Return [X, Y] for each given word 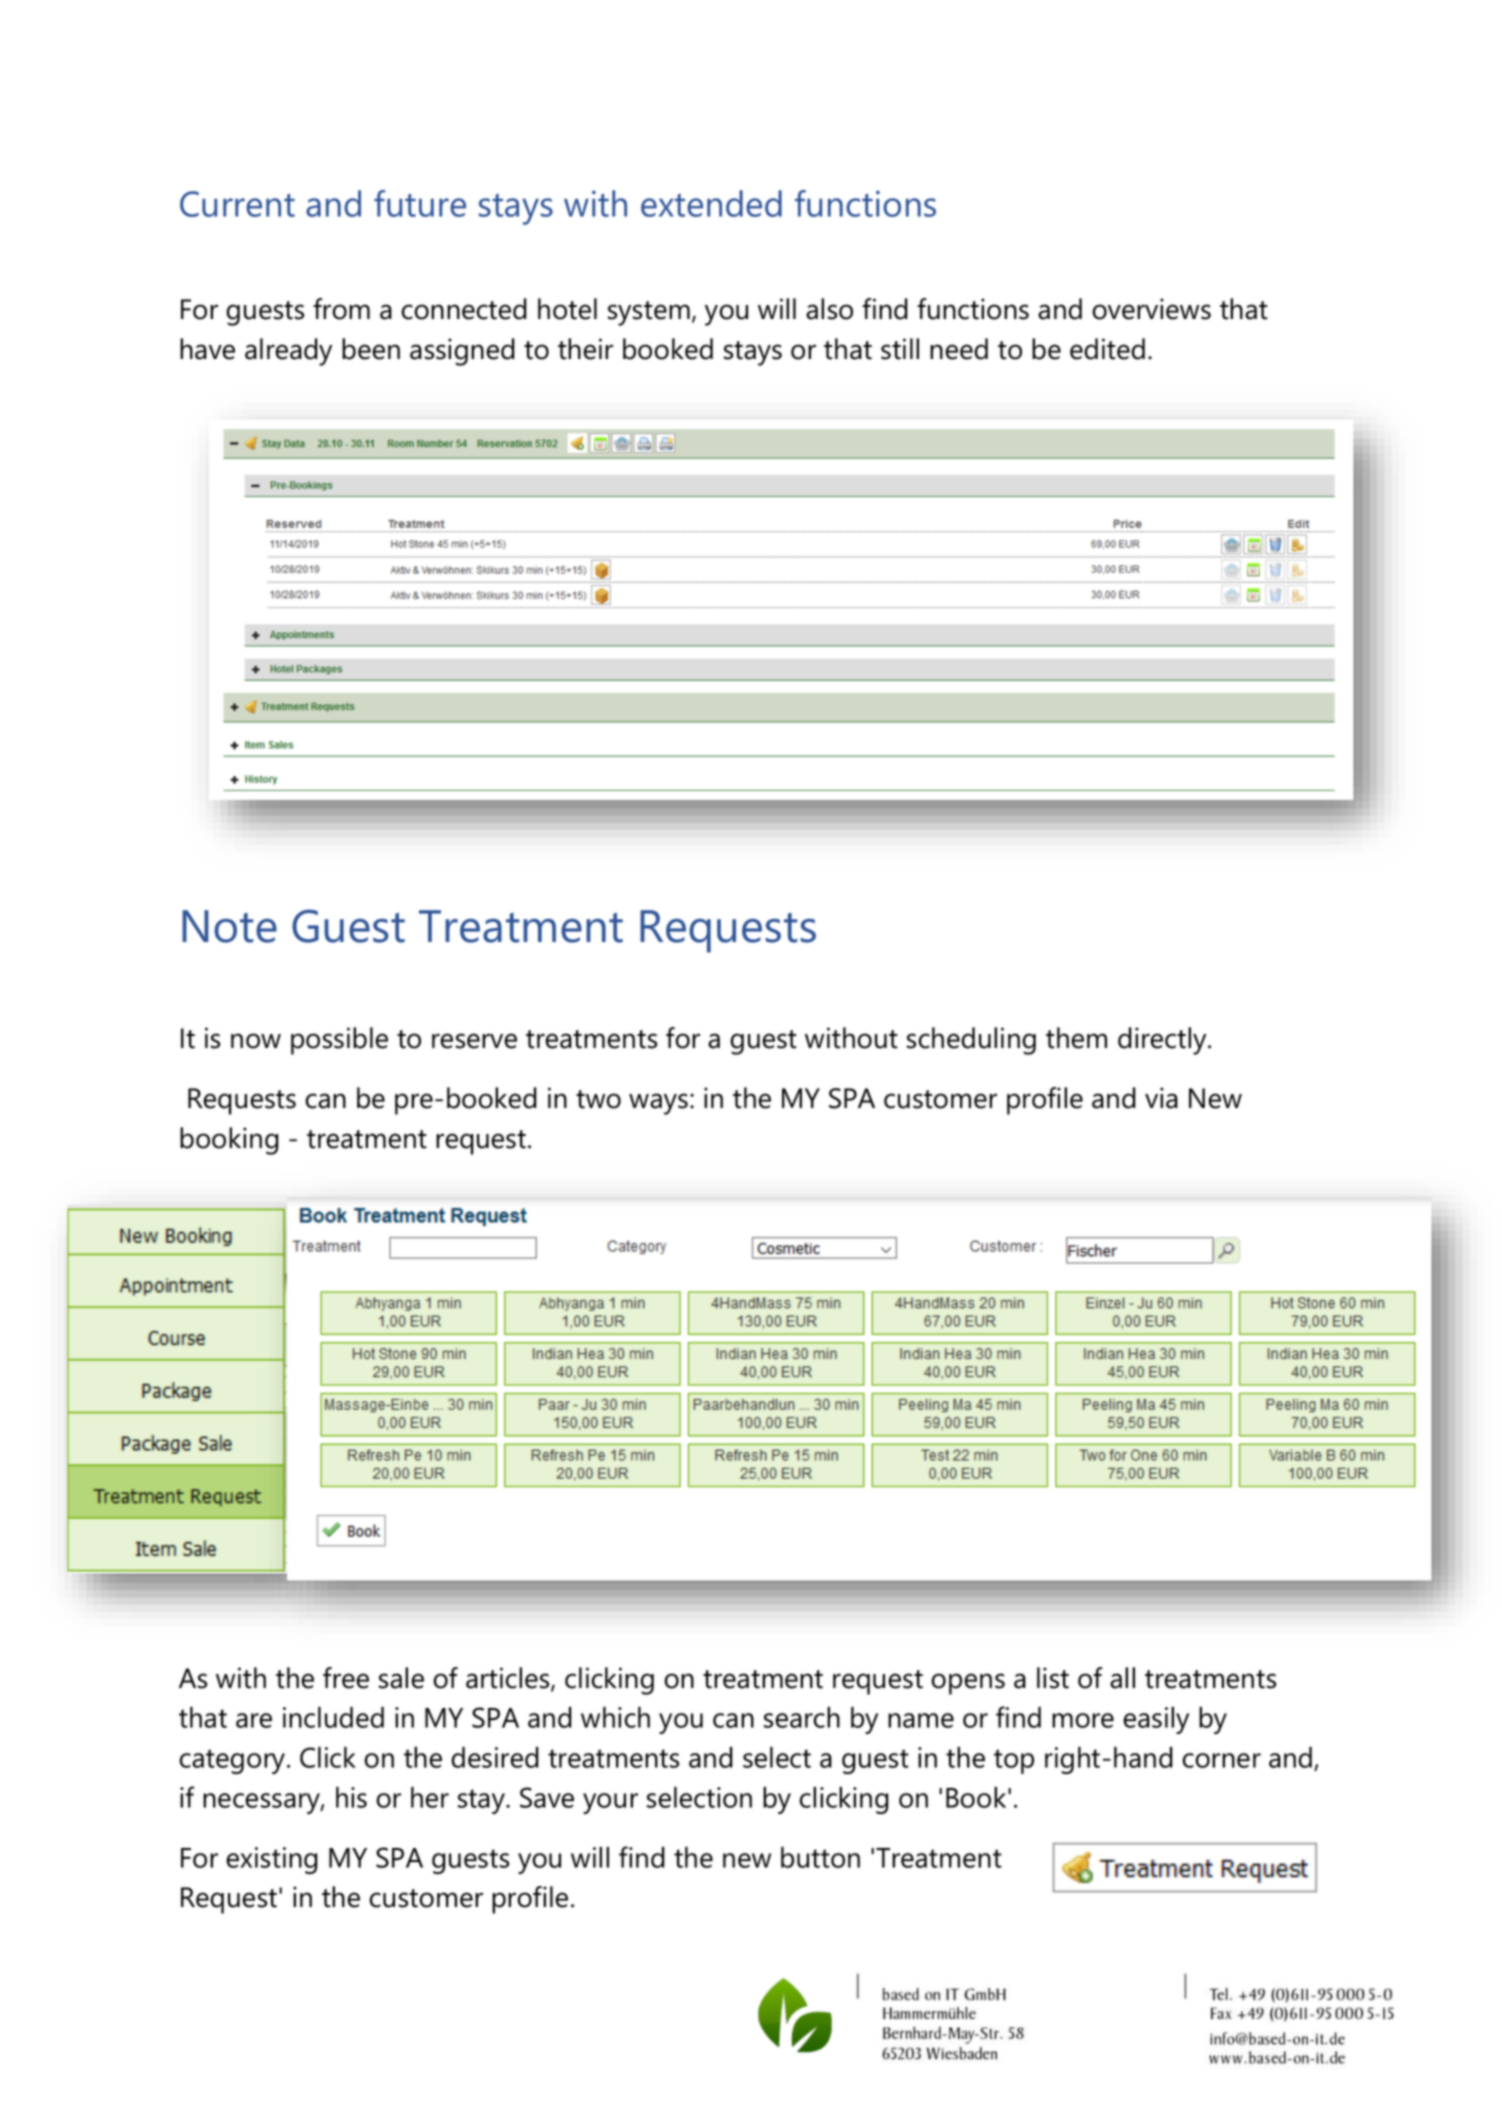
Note [229, 926]
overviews [1151, 309]
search [802, 1717]
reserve [474, 1041]
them [1076, 1038]
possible [339, 1041]
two [598, 1099]
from [341, 309]
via [1161, 1098]
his [351, 1797]
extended [711, 203]
